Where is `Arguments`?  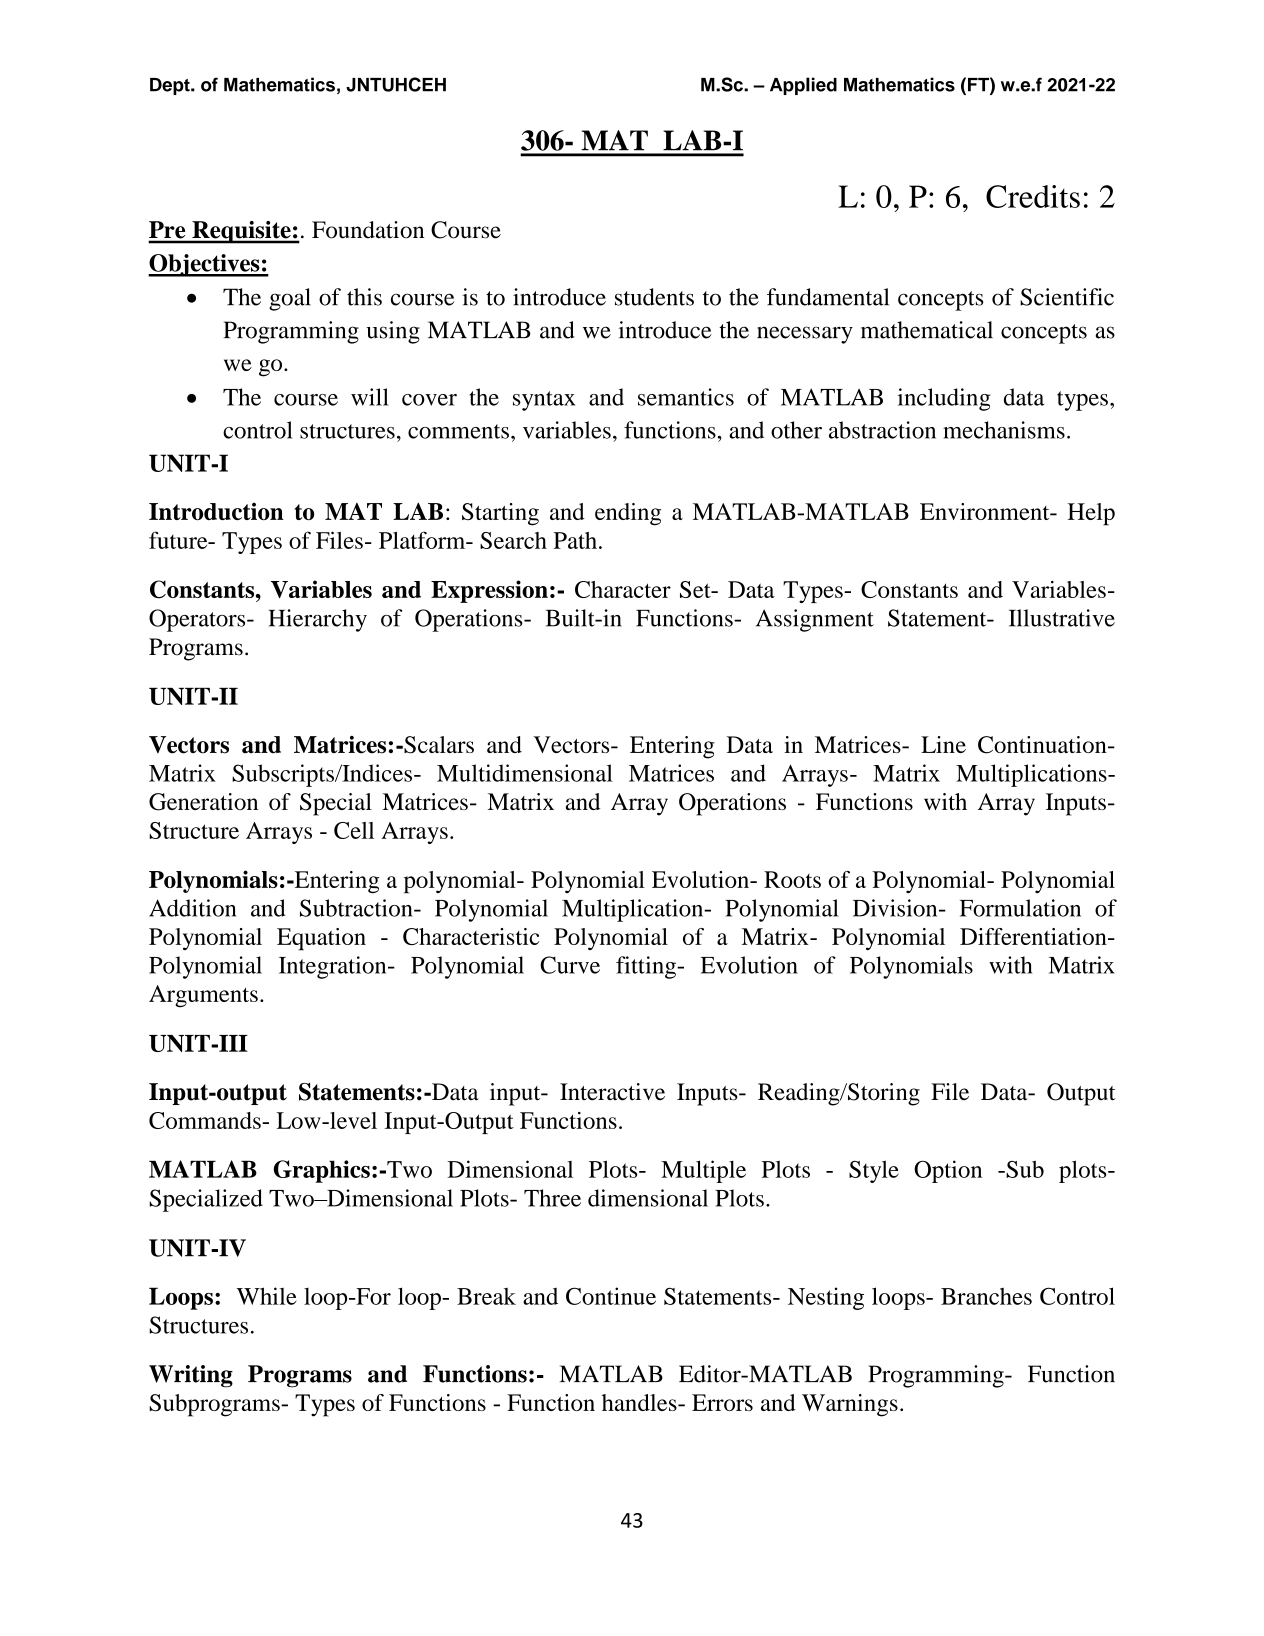
Arguments is located at coordinates (203, 996).
